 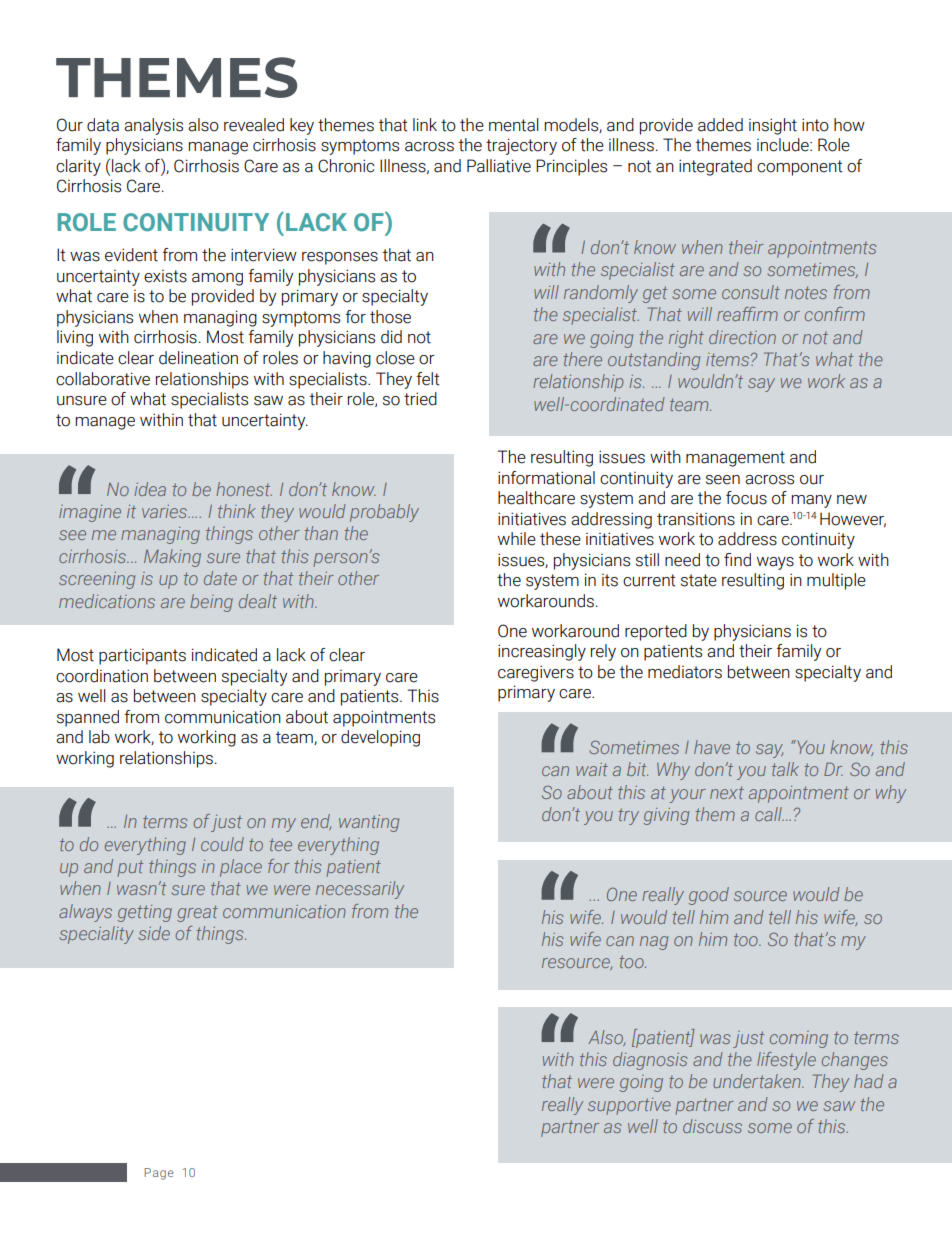 I want to click on Page, so click(x=159, y=1174).
